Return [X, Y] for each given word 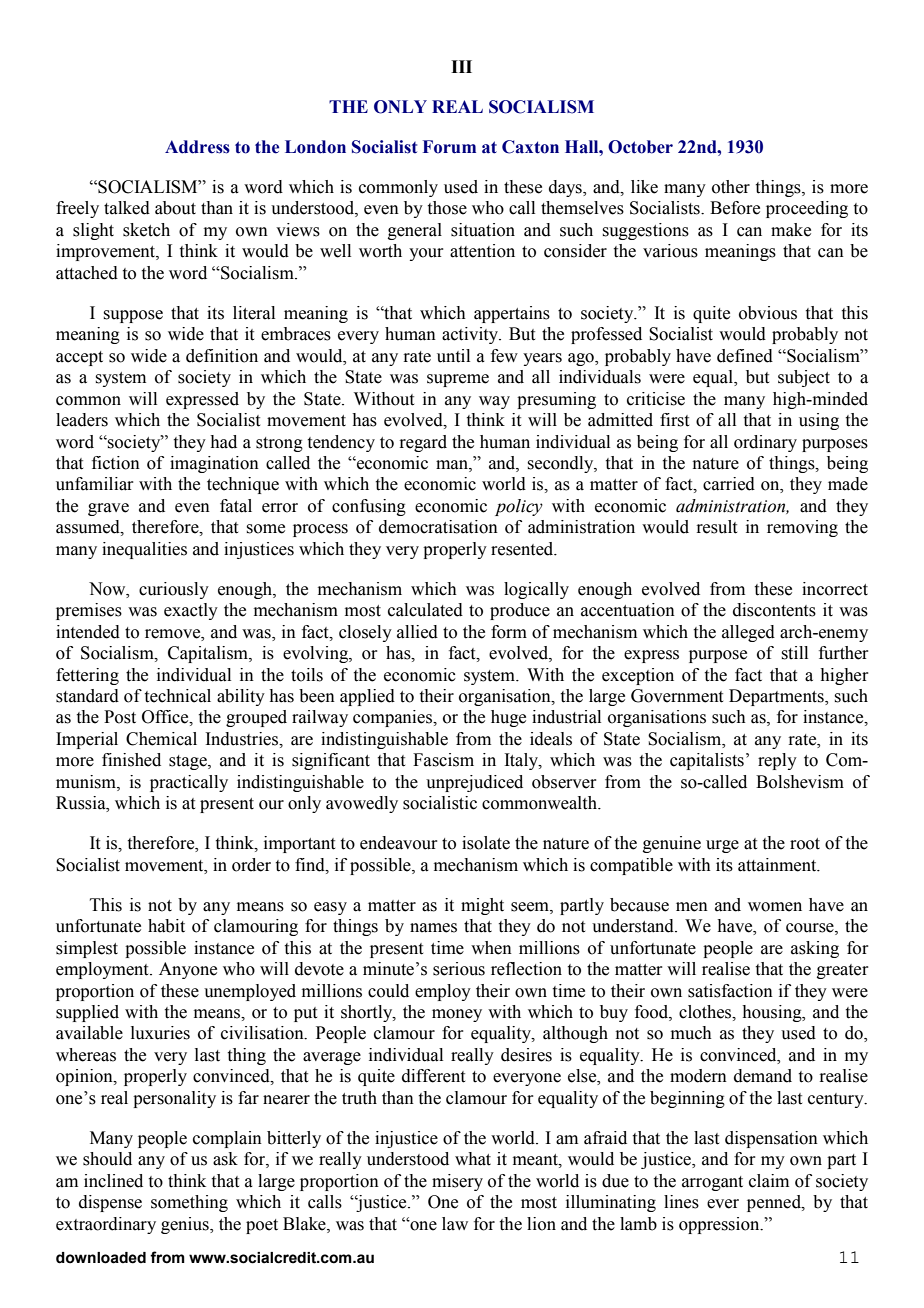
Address [197, 147]
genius [186, 1225]
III [461, 66]
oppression [720, 1225]
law [455, 1224]
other [731, 187]
